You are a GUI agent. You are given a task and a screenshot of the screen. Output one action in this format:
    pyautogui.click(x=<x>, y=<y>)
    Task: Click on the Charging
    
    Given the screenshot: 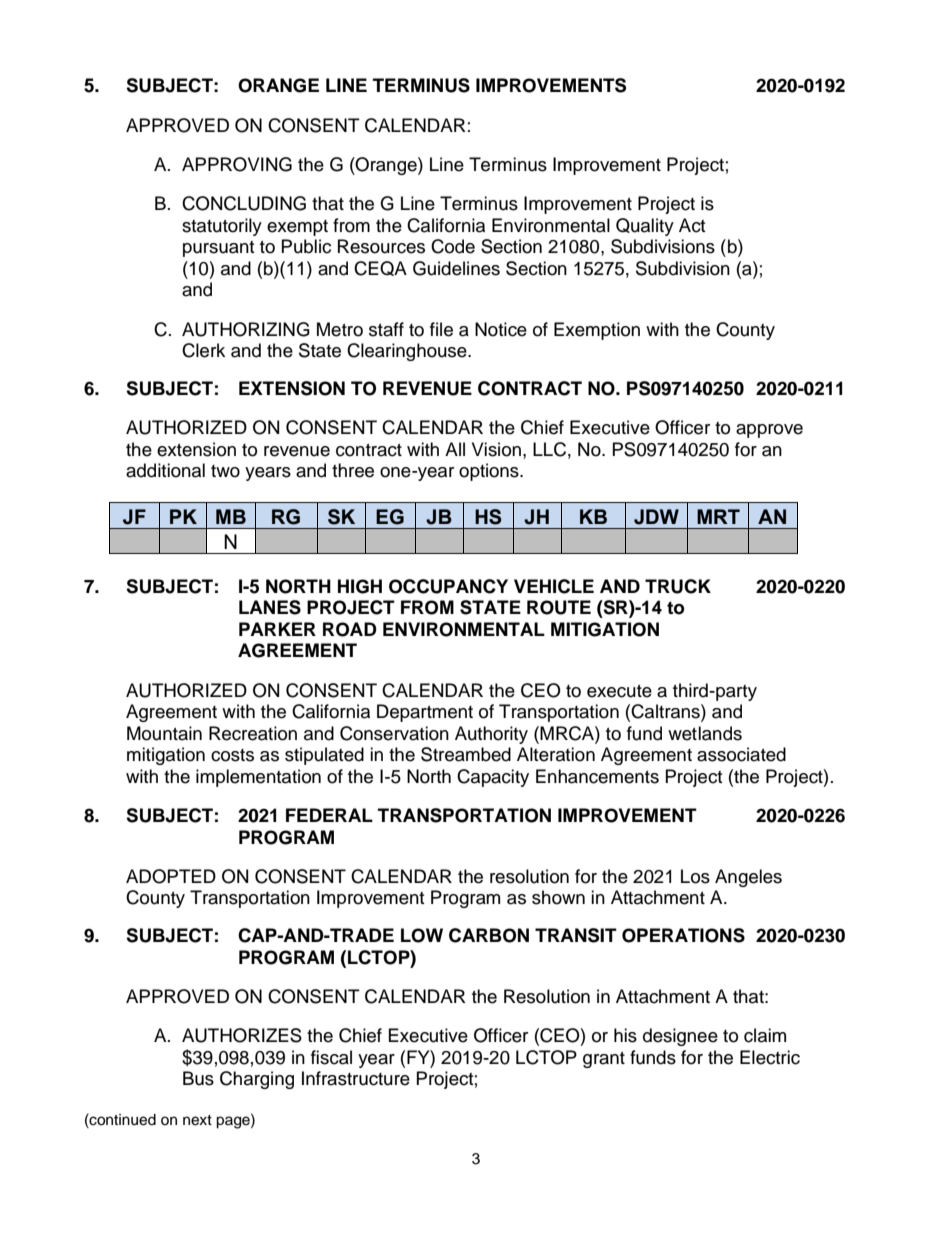 What is the action you would take?
    pyautogui.click(x=257, y=1080)
